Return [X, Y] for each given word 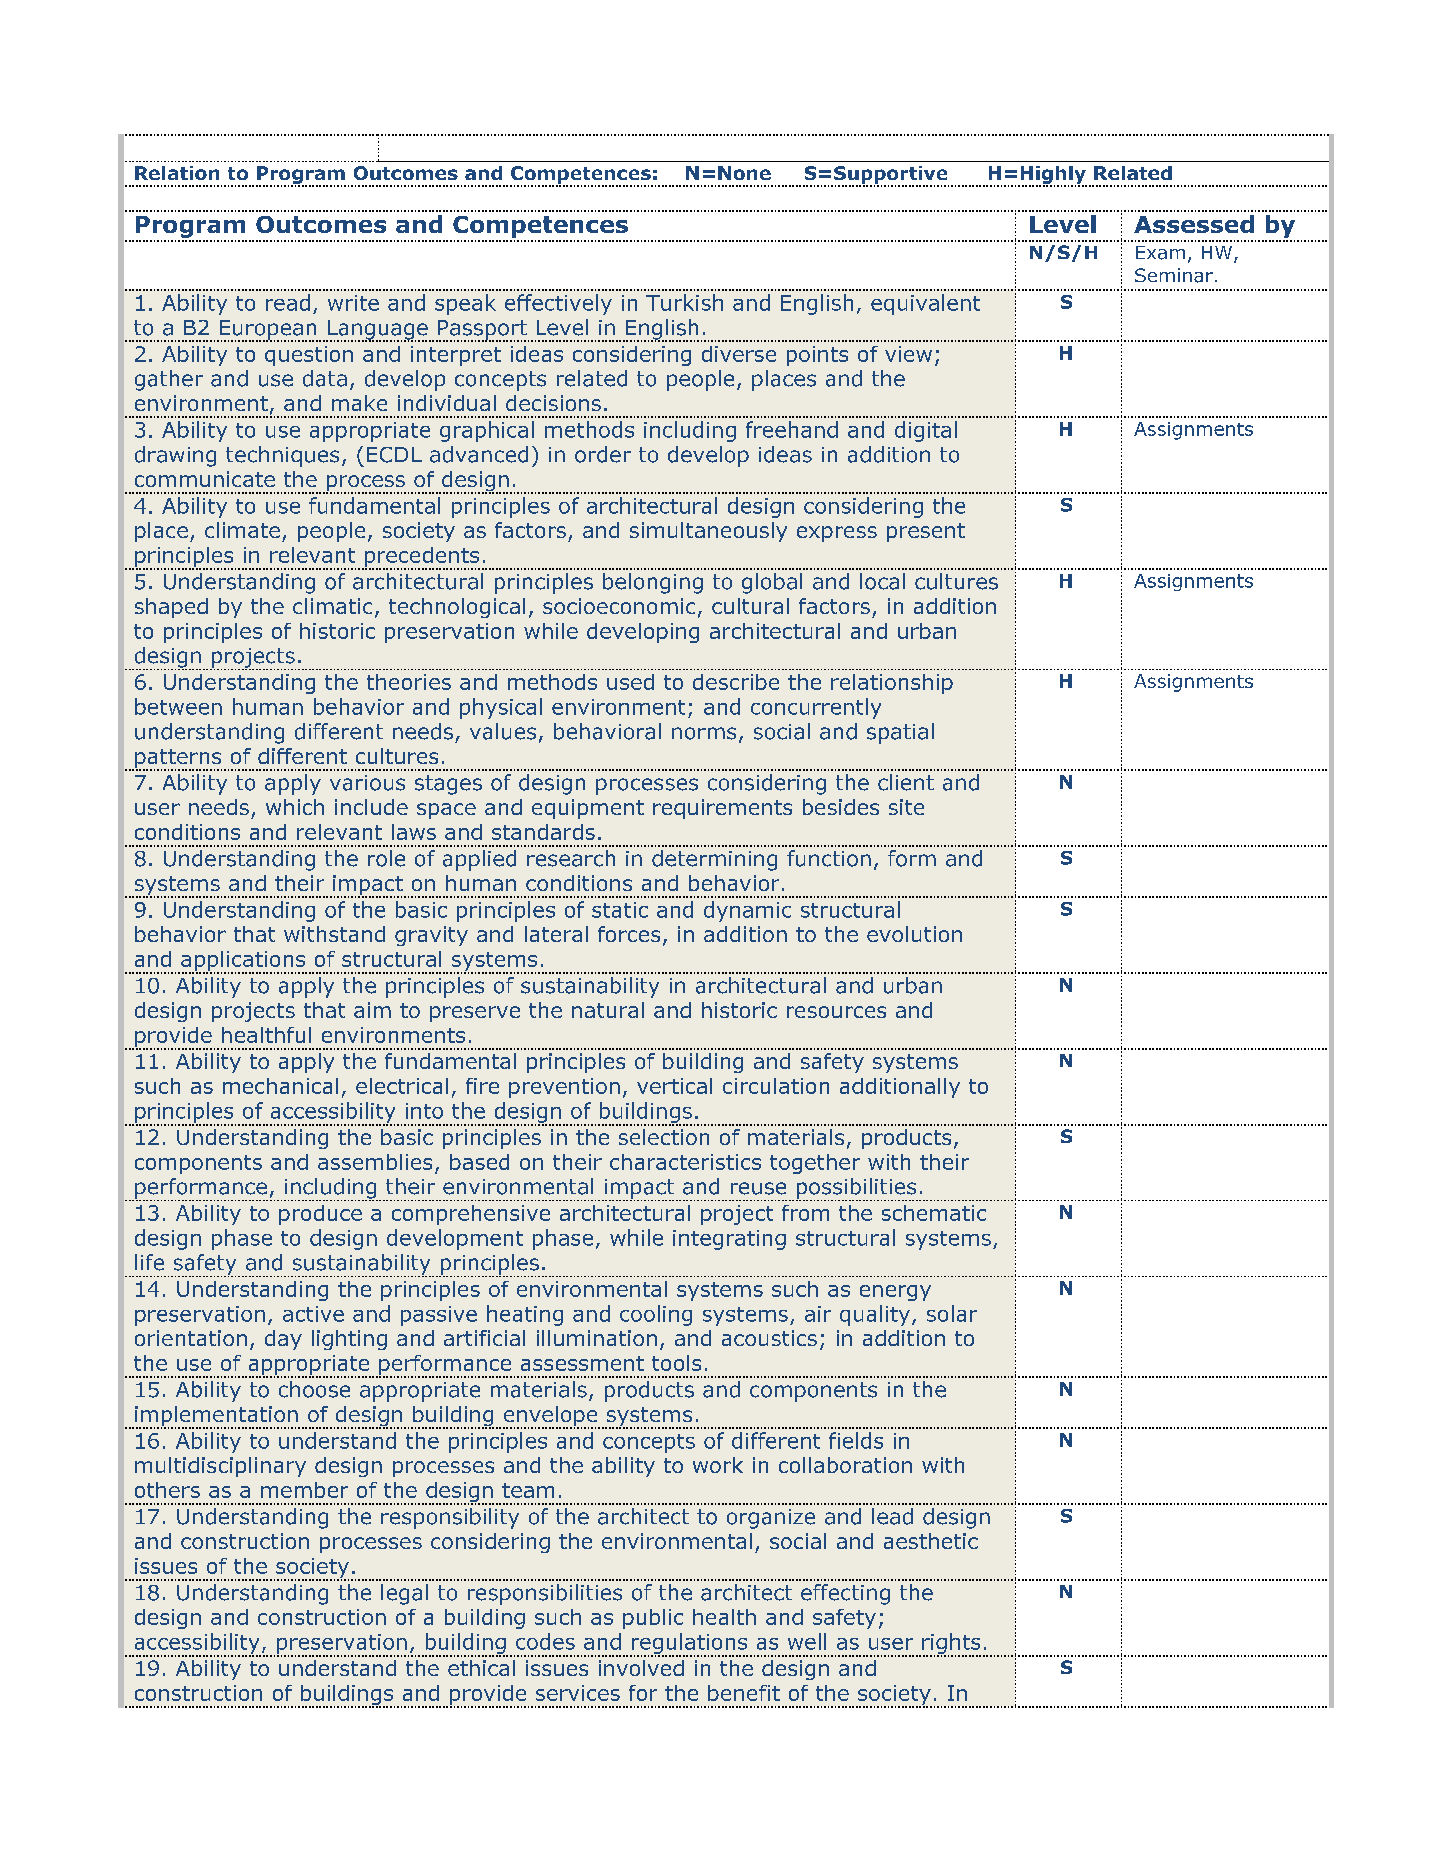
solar [952, 1313]
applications [243, 962]
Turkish [684, 302]
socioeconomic [619, 606]
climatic [332, 606]
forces [629, 934]
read [288, 302]
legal [404, 1594]
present [926, 532]
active [313, 1314]
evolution [914, 934]
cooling [656, 1315]
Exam [1160, 253]
